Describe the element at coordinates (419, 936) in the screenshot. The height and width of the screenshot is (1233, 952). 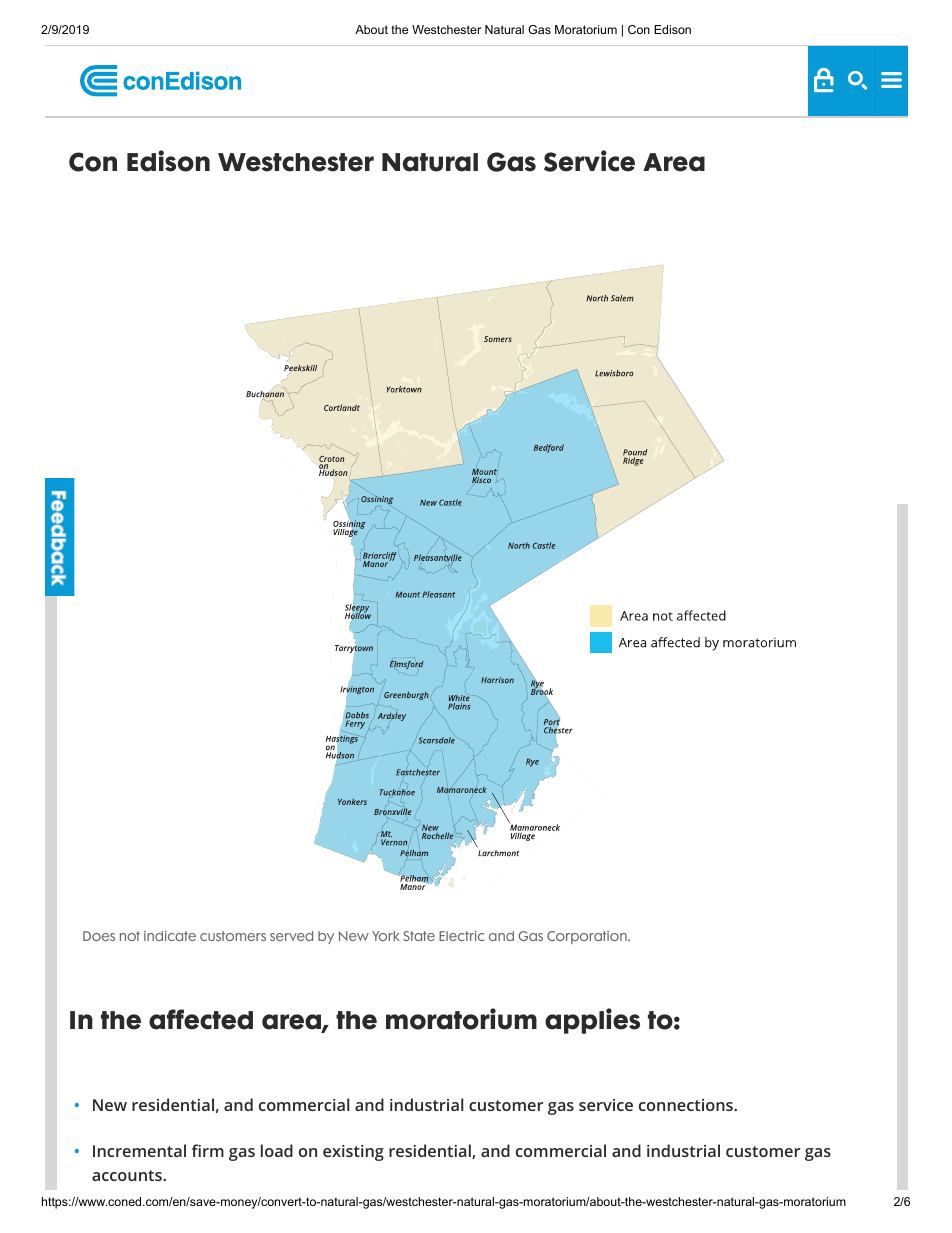
I see `State` at that location.
